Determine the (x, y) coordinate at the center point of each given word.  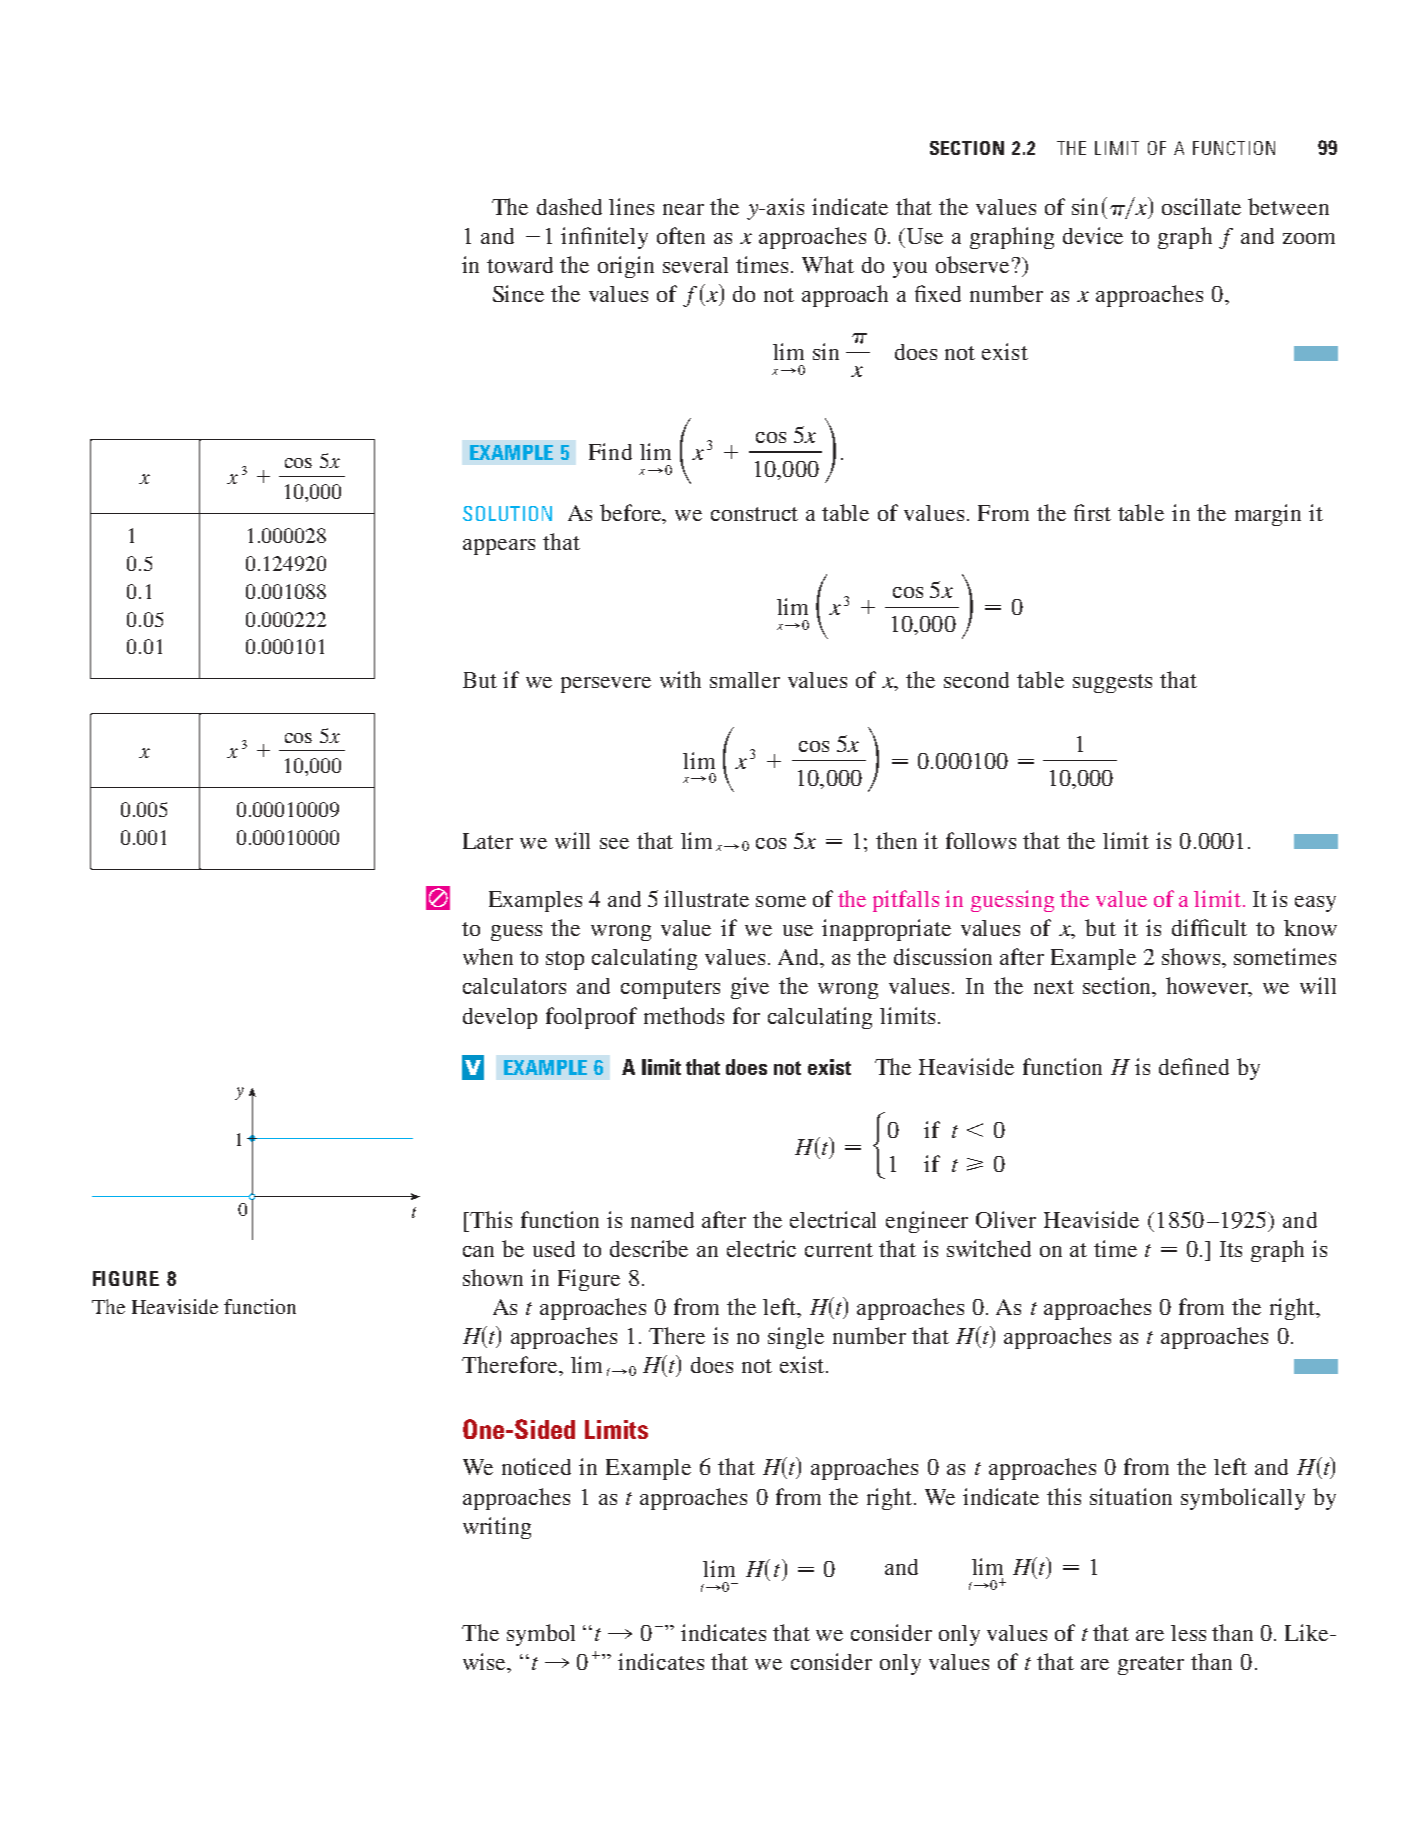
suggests (1112, 683)
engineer (927, 1222)
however (1208, 987)
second (976, 680)
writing (497, 1528)
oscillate (1201, 206)
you (910, 270)
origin (626, 267)
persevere (606, 685)
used (554, 1249)
